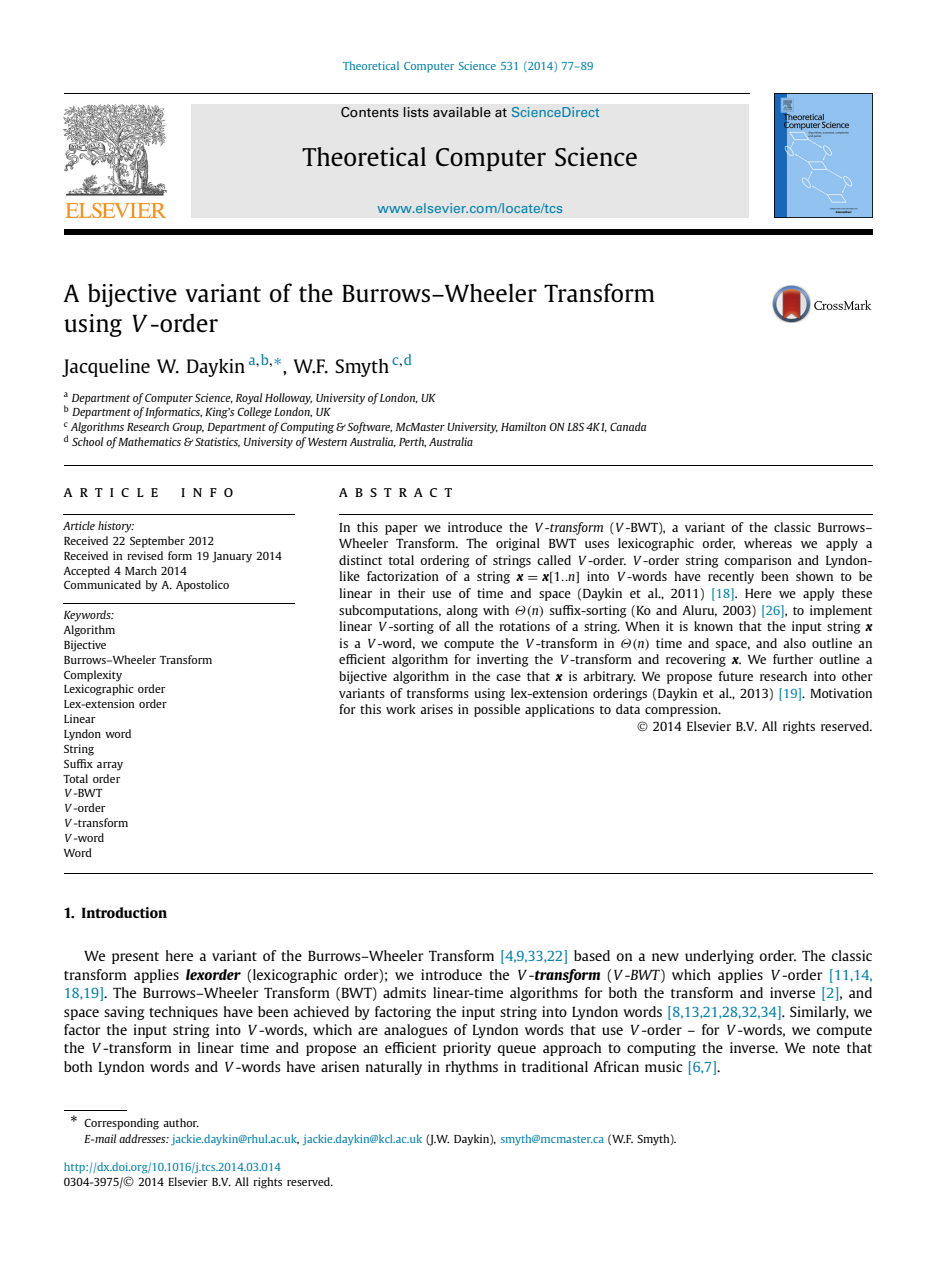 This screenshot has height=1288, width=944. What do you see at coordinates (181, 1122) in the screenshot?
I see `author` at bounding box center [181, 1122].
